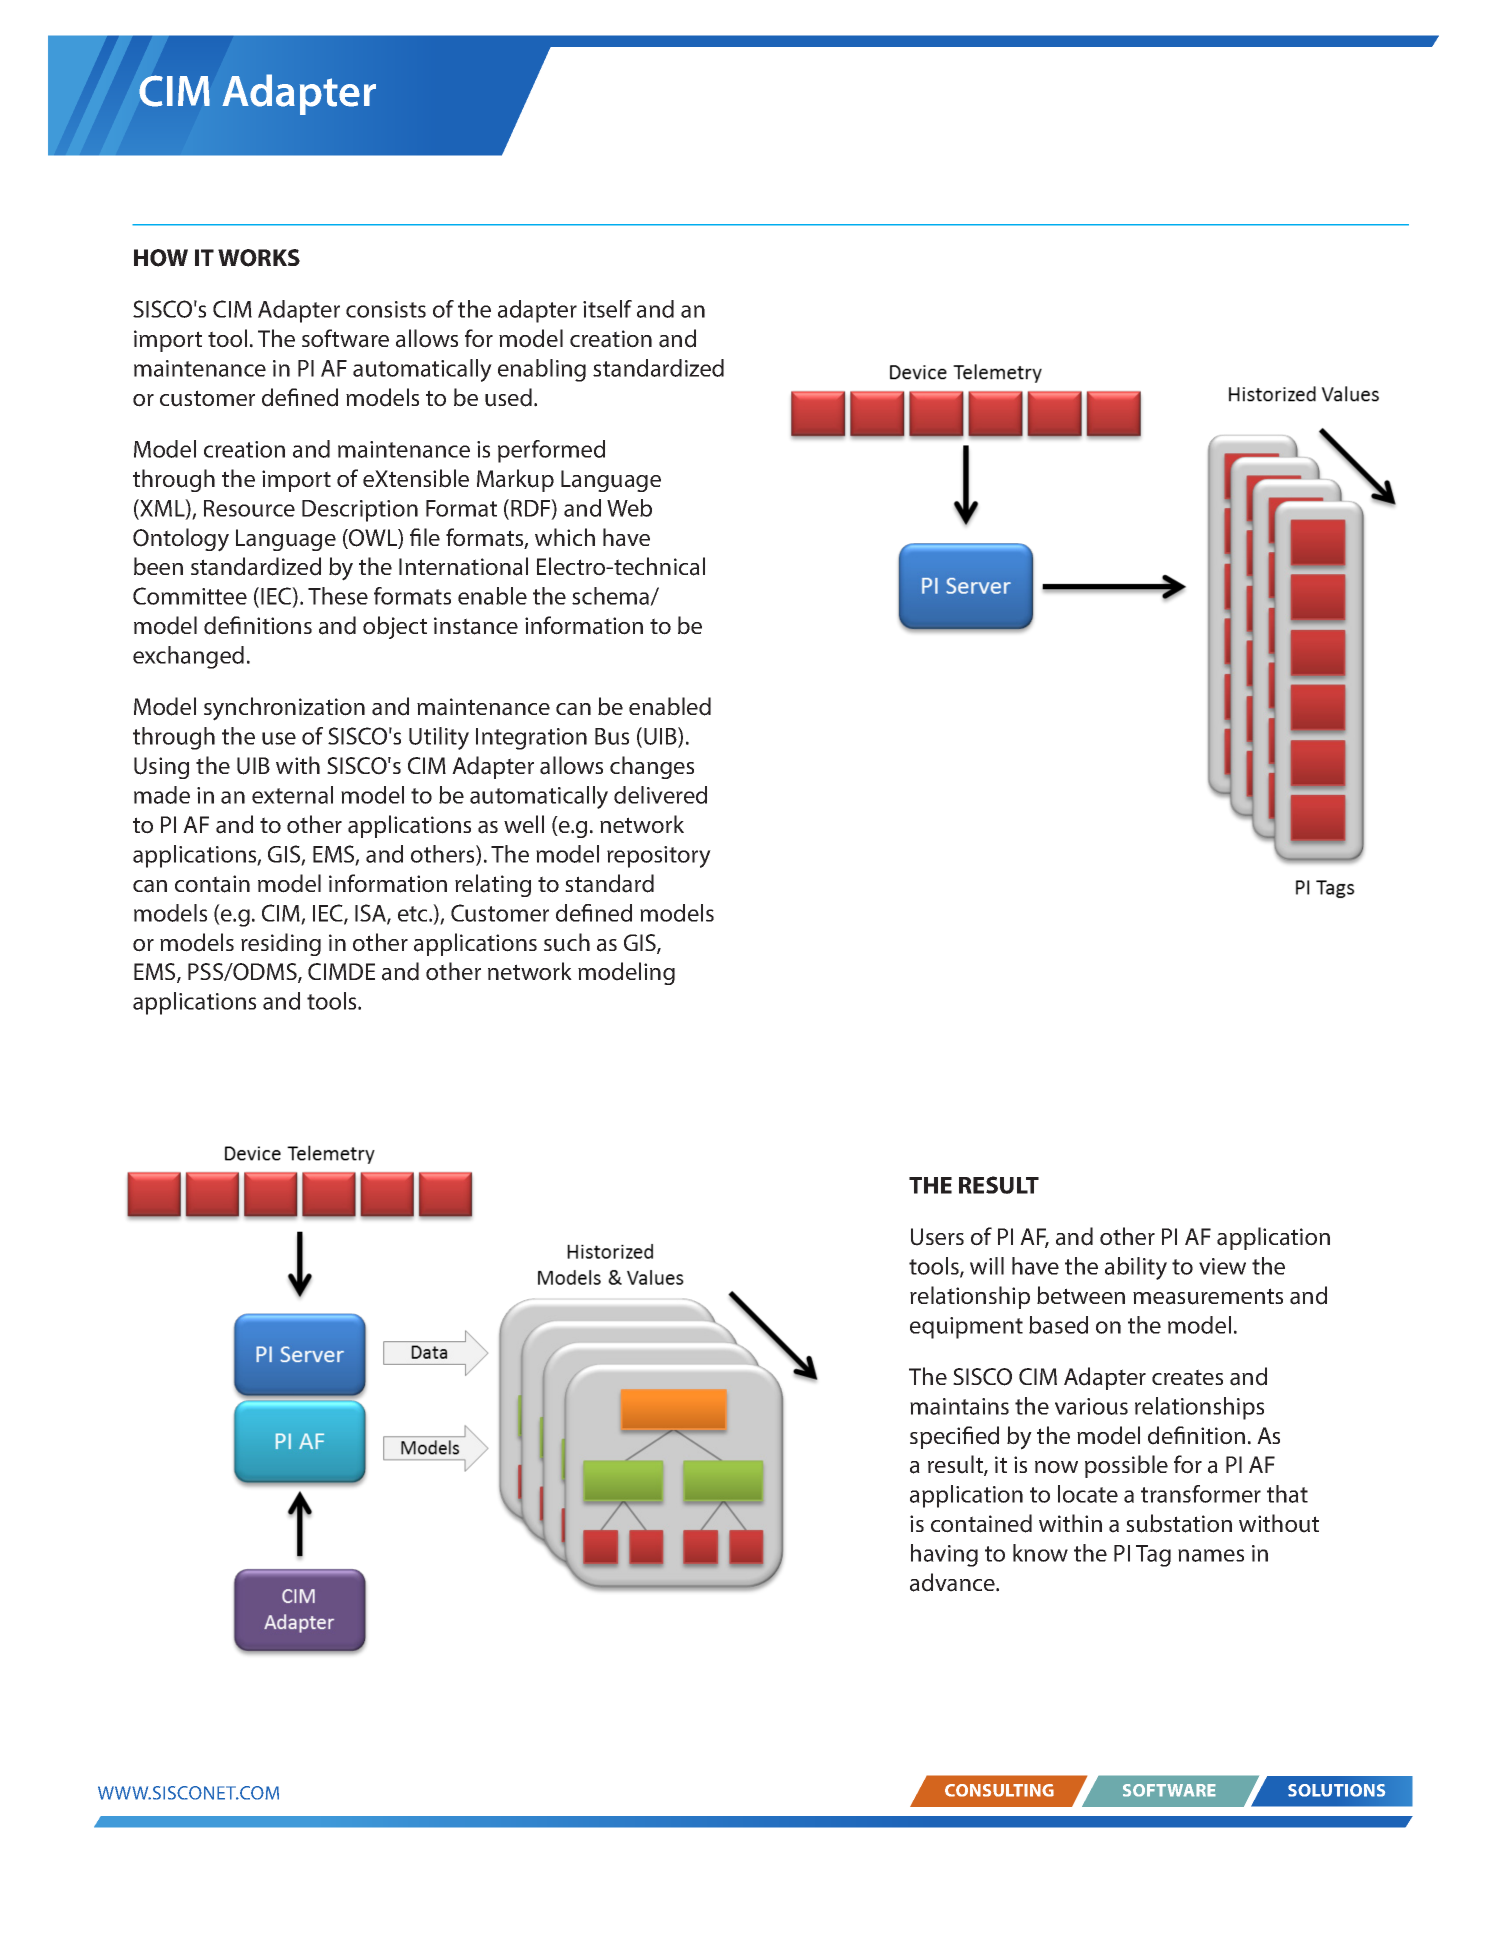 The width and height of the screenshot is (1503, 1944). I want to click on such, so click(567, 942).
